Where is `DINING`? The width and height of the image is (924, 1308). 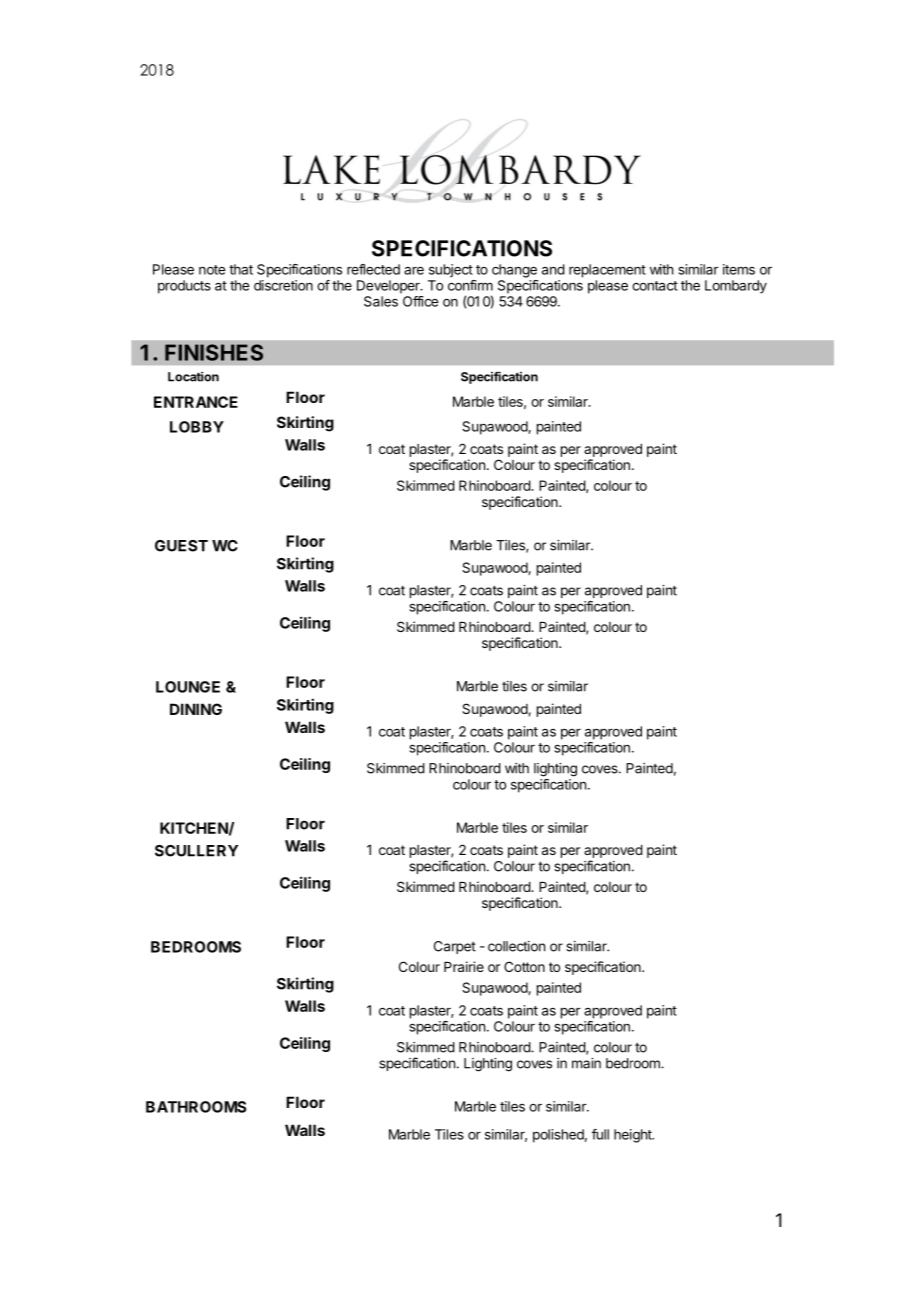
DINING is located at coordinates (196, 709).
